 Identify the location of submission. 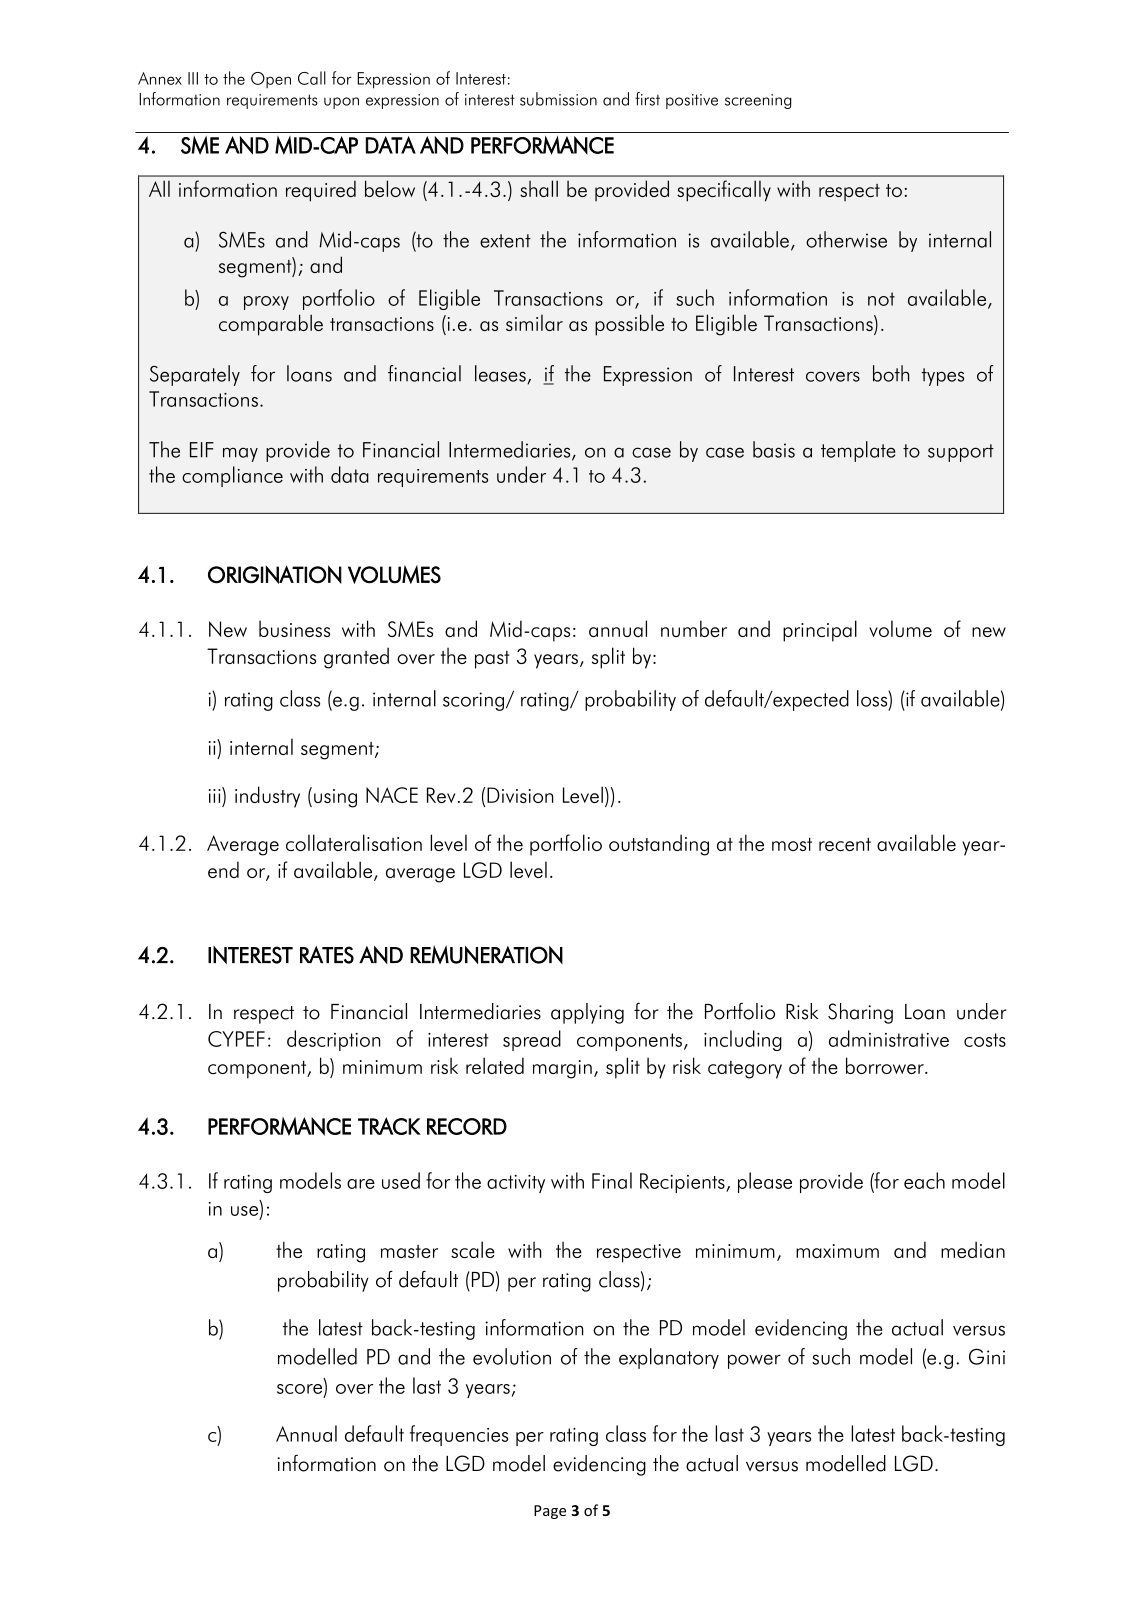
(558, 99).
